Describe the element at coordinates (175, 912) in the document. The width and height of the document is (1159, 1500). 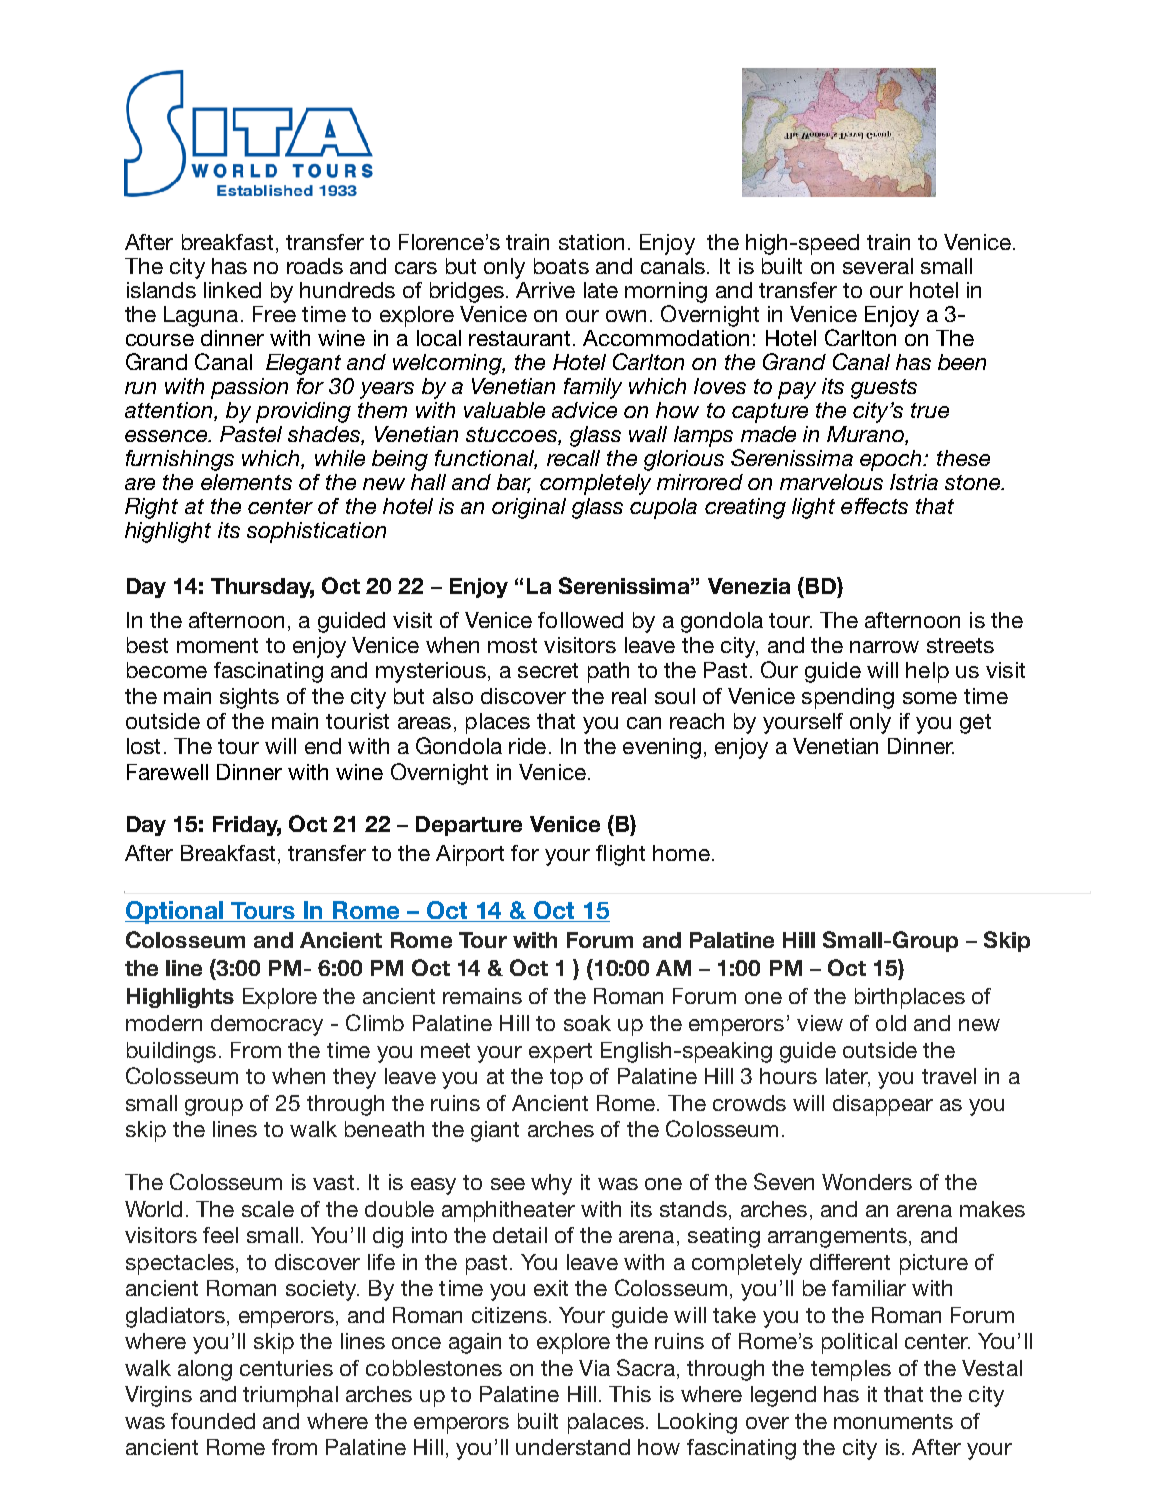
I see `Optional` at that location.
